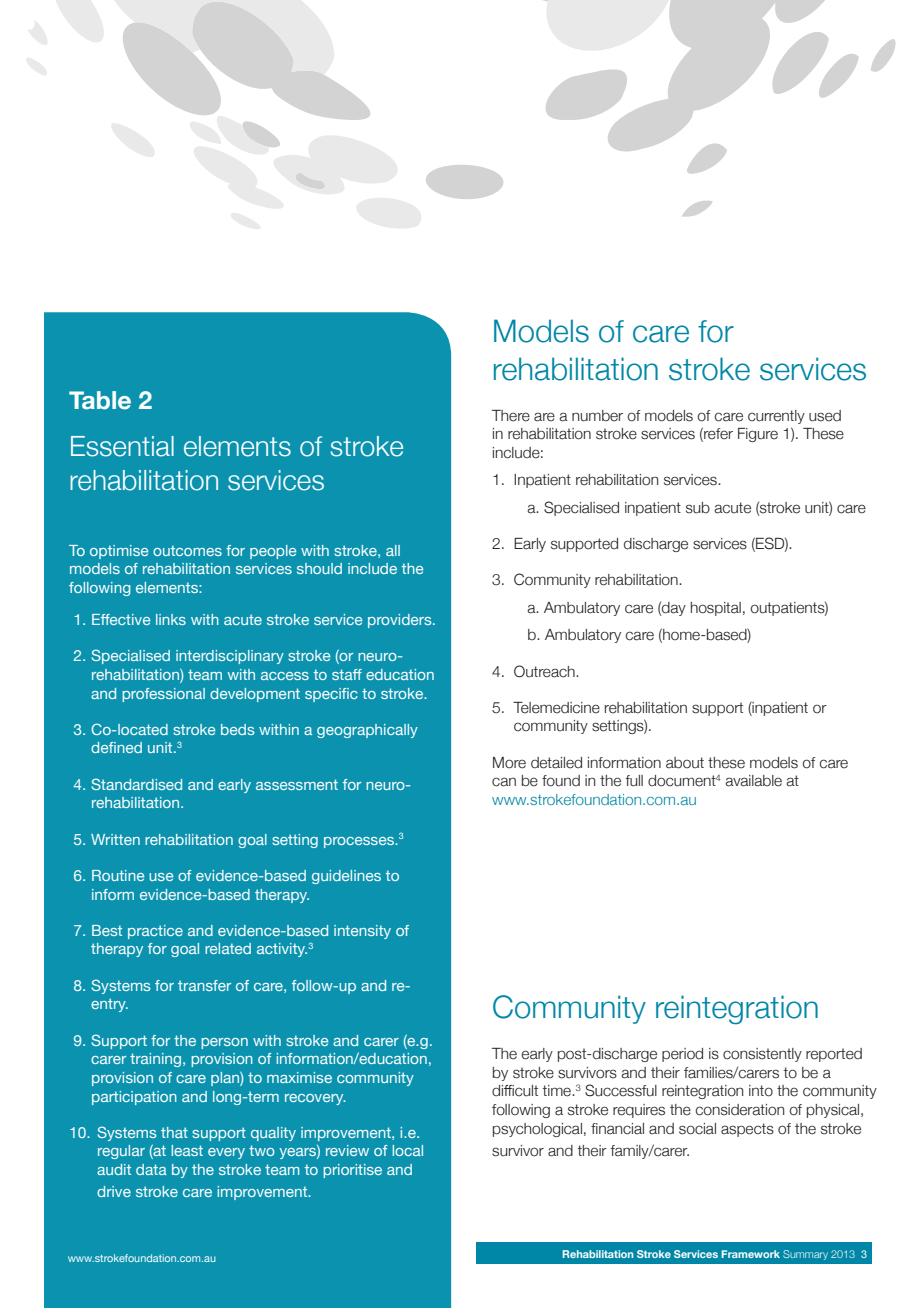  Describe the element at coordinates (545, 671) in the image. I see `Outreach` at that location.
